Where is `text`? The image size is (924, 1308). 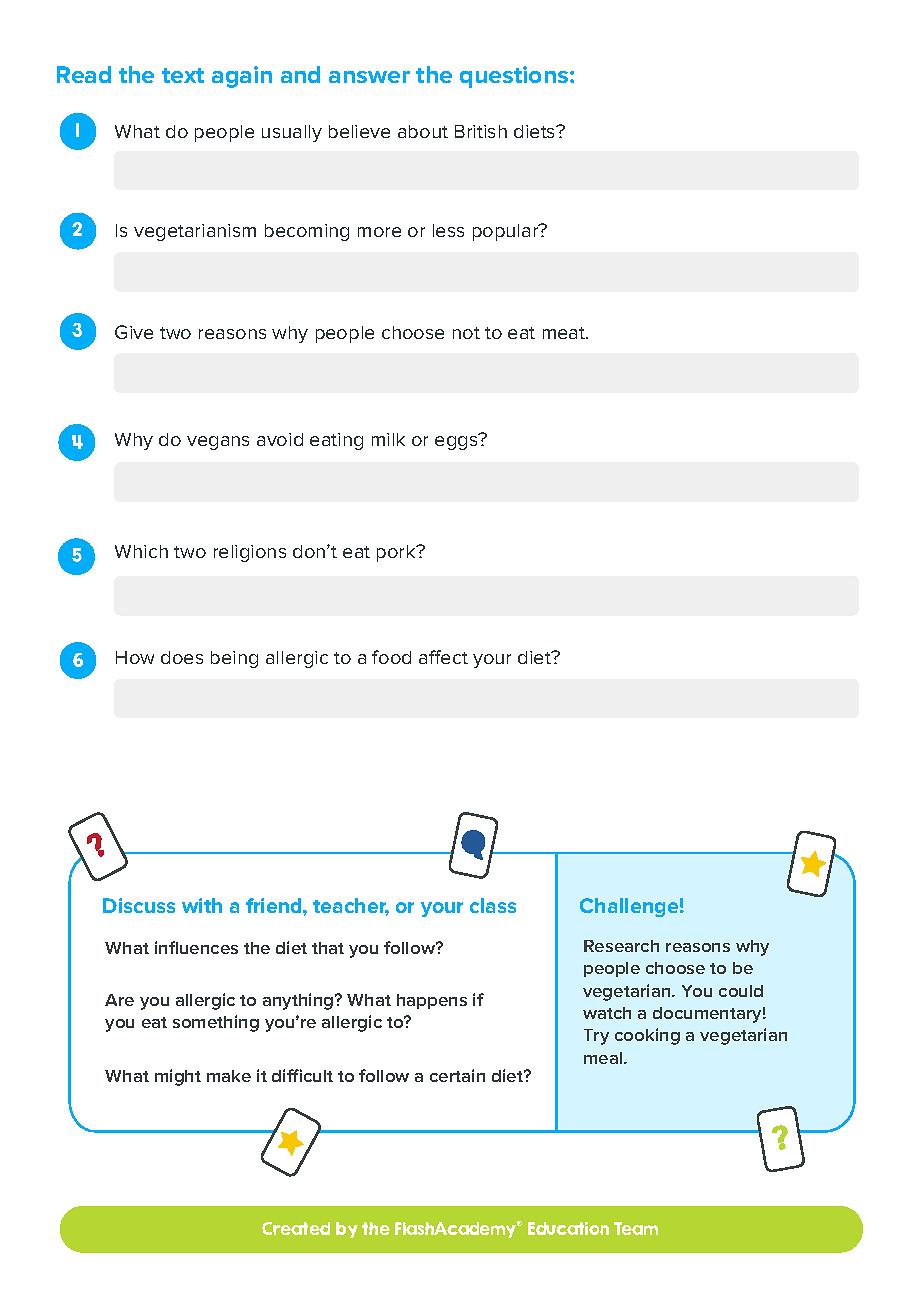
text is located at coordinates (183, 75).
